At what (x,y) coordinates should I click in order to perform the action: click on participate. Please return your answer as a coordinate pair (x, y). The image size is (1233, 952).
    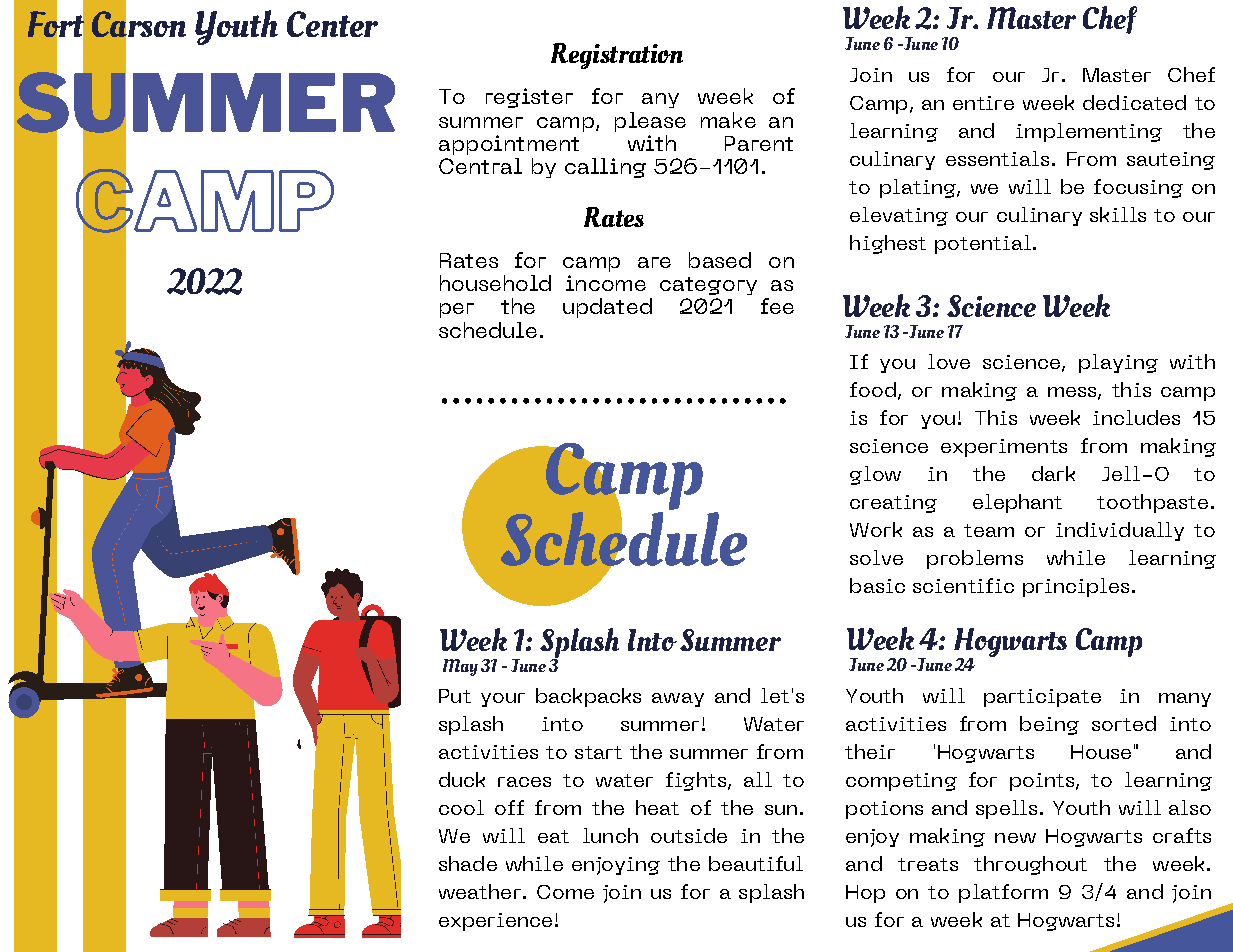
    Looking at the image, I should click on (1042, 698).
